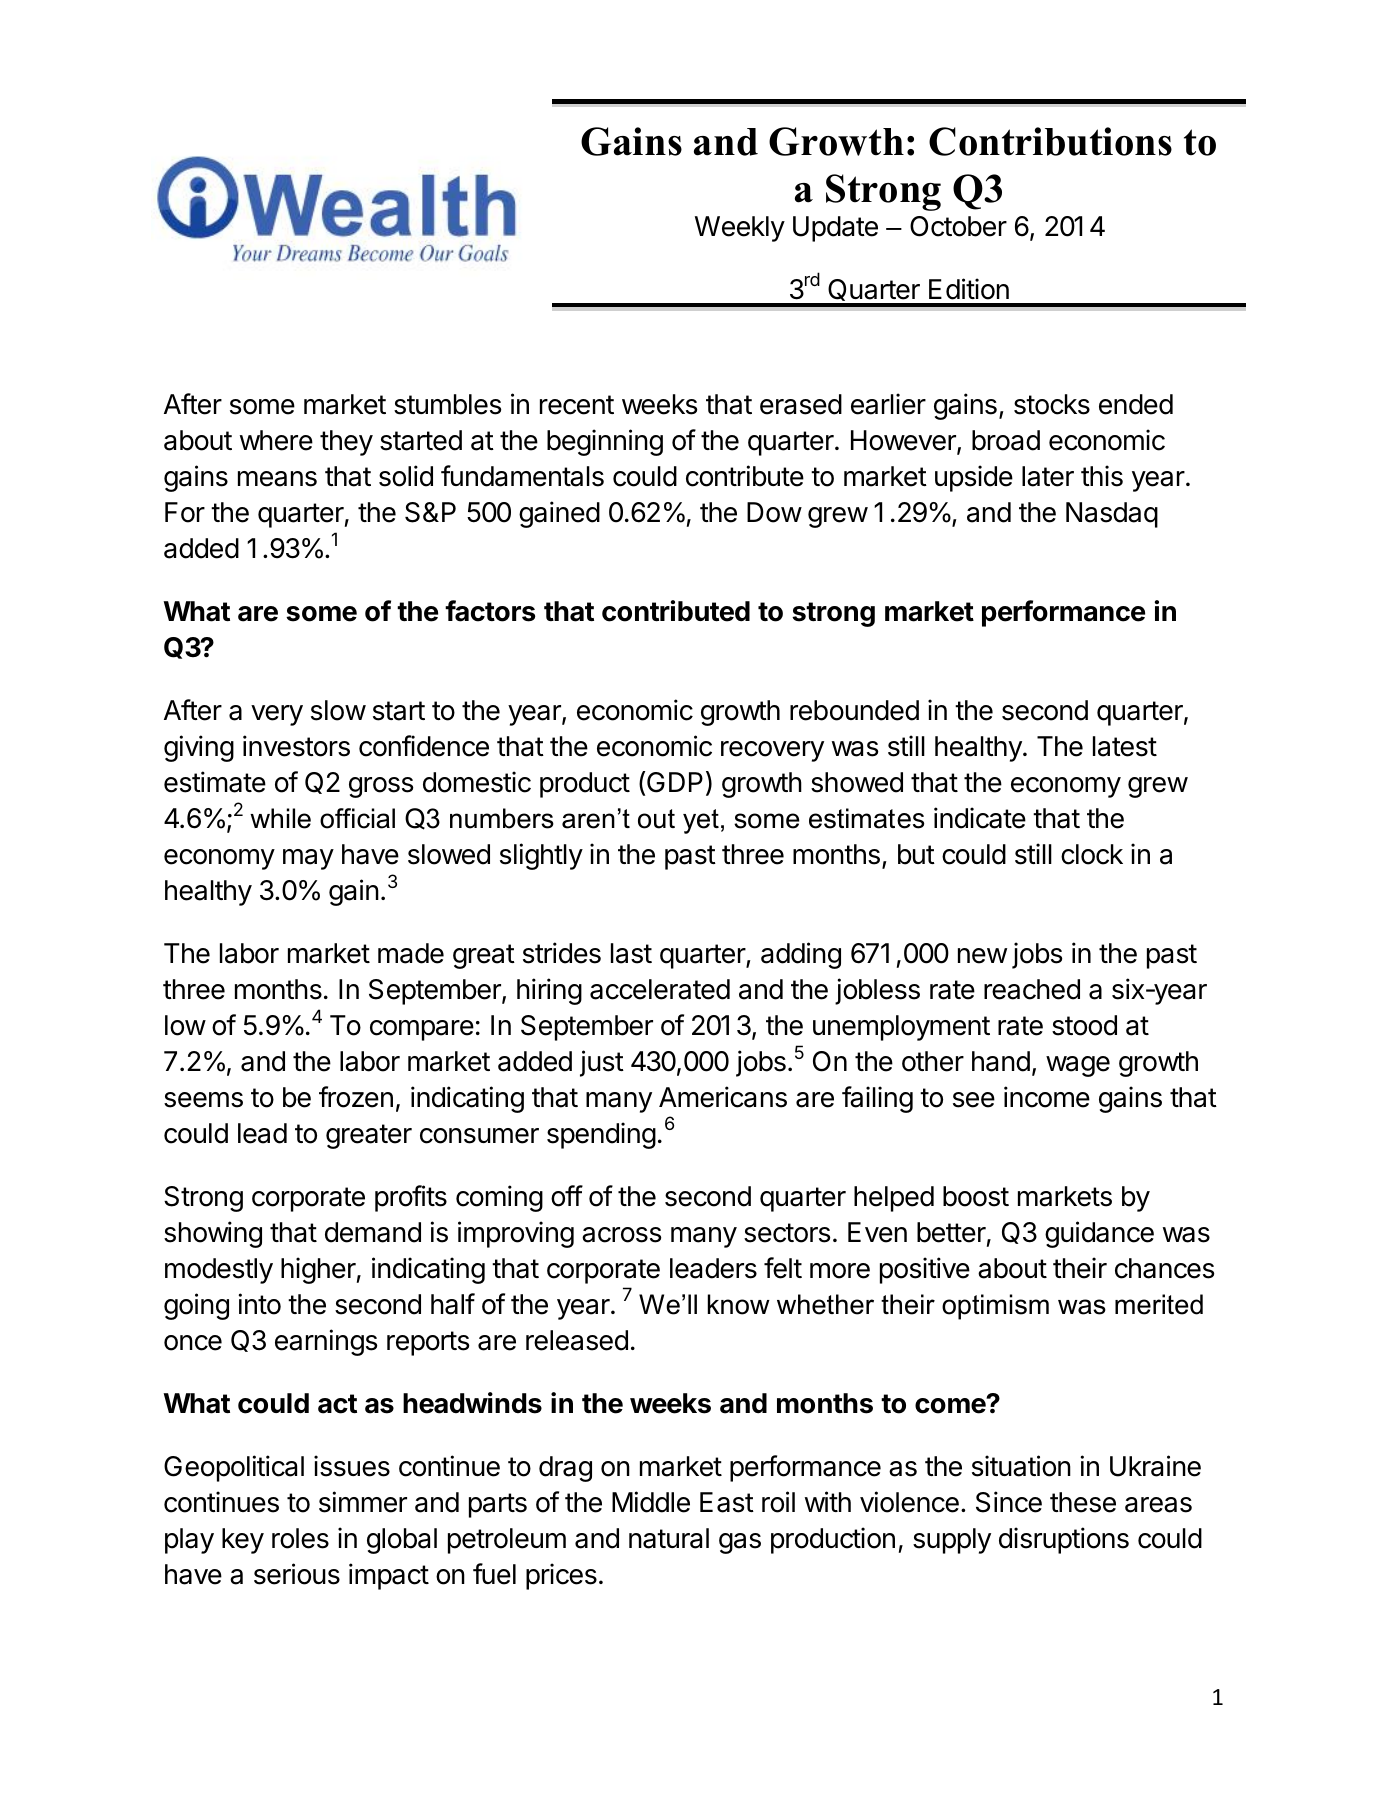  I want to click on roles, so click(300, 1538).
